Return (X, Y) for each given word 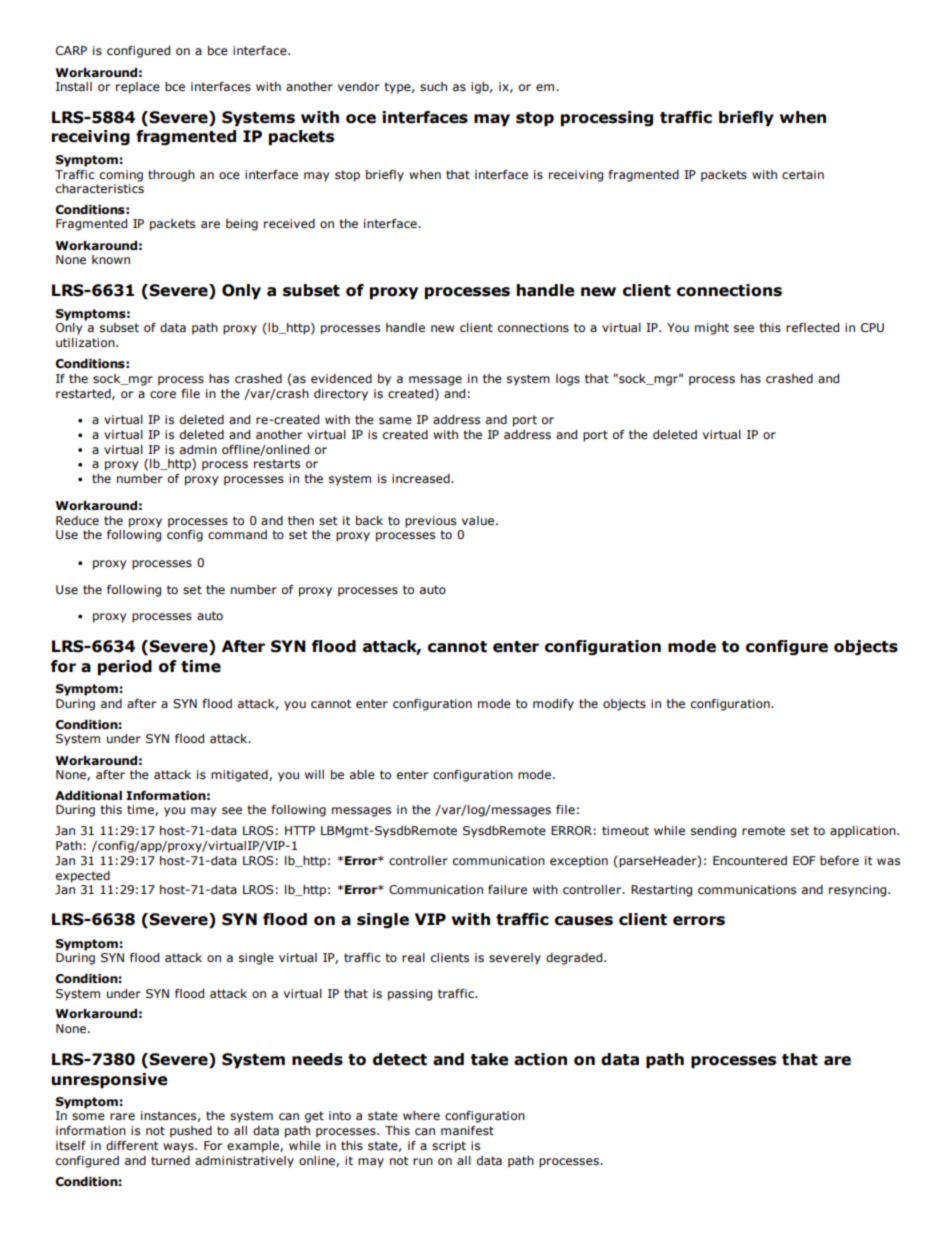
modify (553, 705)
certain (803, 174)
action (540, 1059)
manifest (467, 1131)
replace (138, 88)
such (433, 86)
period (125, 668)
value (478, 520)
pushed (191, 1132)
